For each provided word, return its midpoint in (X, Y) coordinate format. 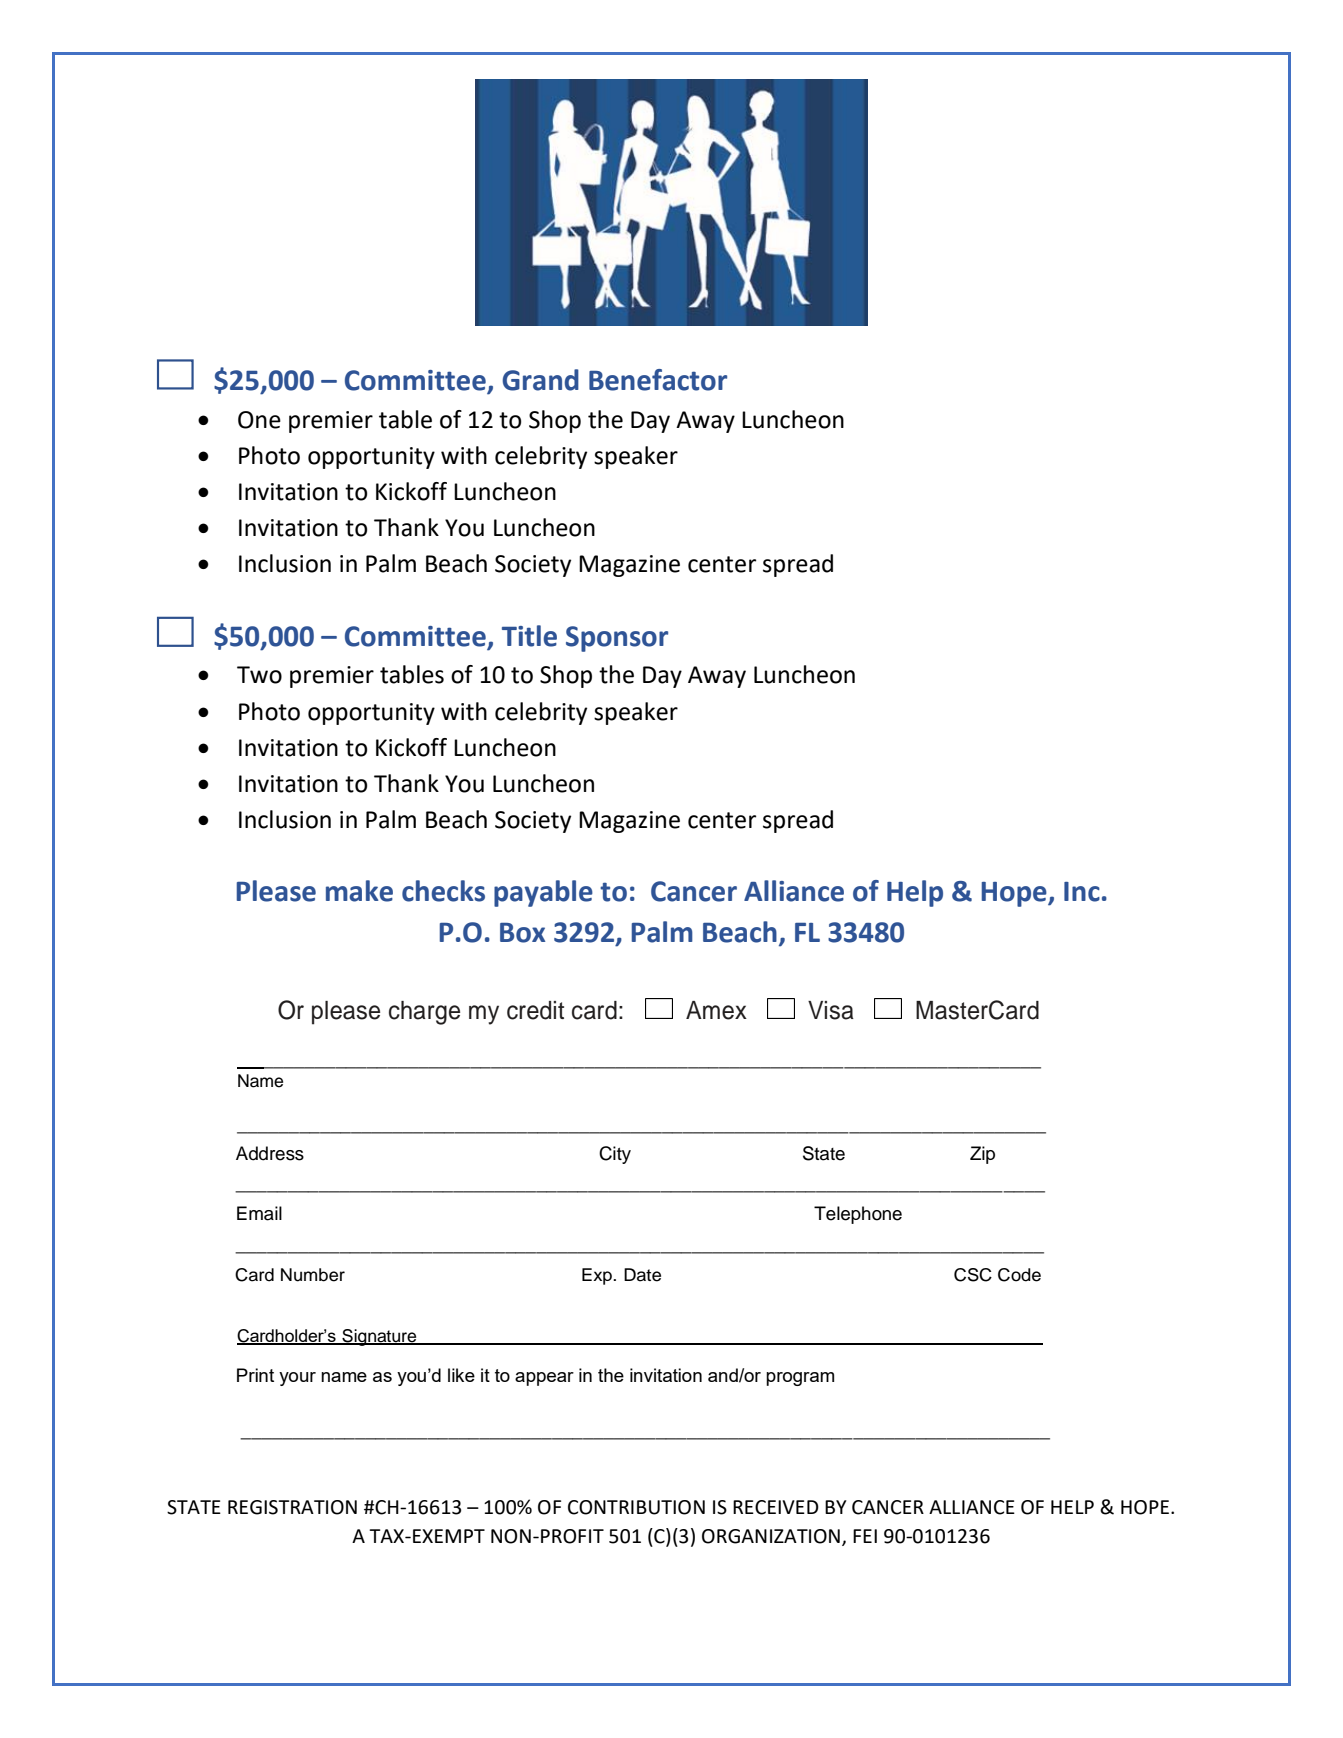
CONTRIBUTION (636, 1507)
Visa (831, 1010)
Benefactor (658, 380)
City (615, 1155)
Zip (982, 1155)
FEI (865, 1536)
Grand (540, 380)
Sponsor (617, 639)
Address (270, 1153)
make (359, 891)
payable (543, 893)
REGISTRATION (292, 1507)
